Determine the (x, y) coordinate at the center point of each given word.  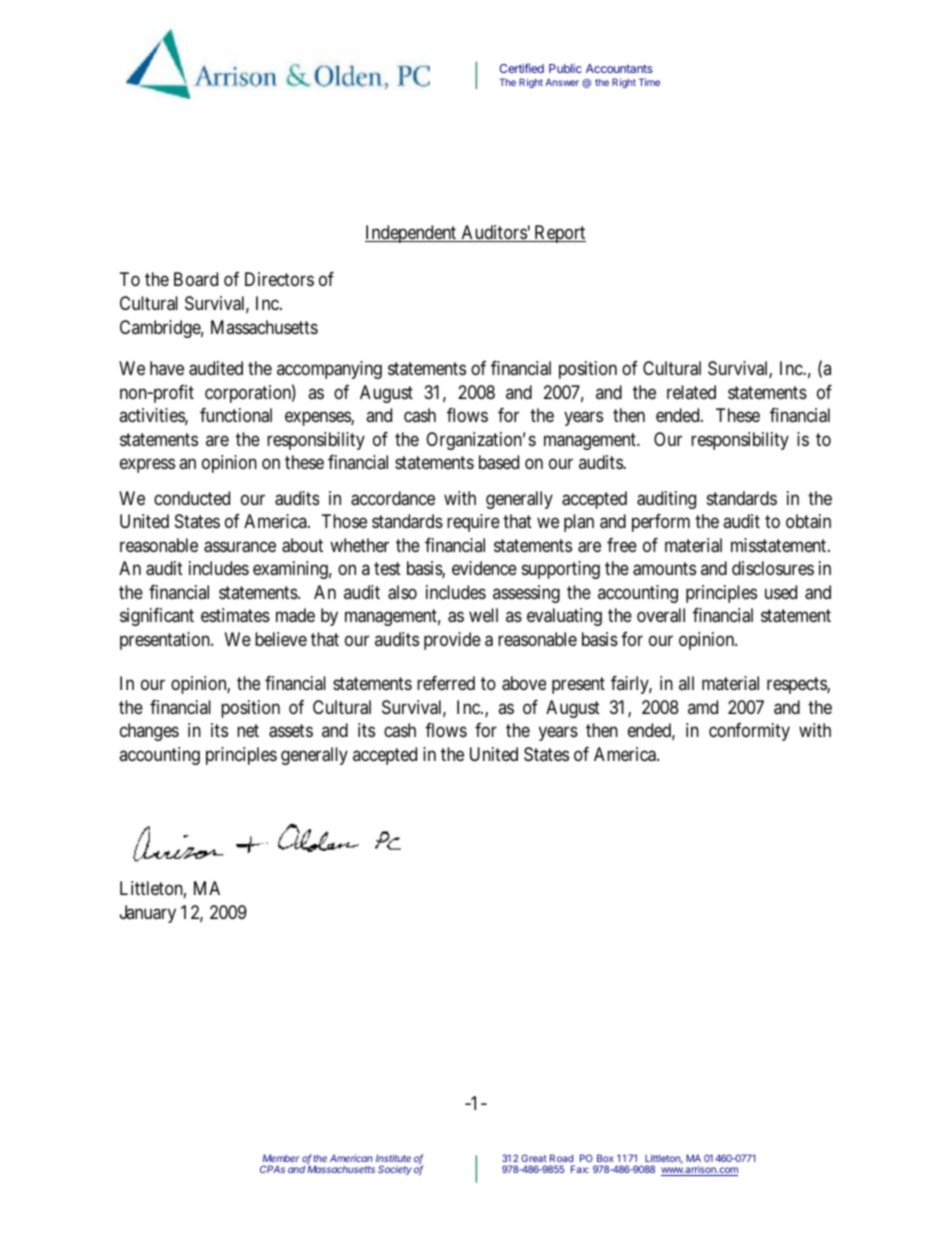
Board (196, 279)
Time (649, 82)
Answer (562, 82)
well (483, 615)
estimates (235, 615)
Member (281, 1158)
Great (534, 1158)
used (781, 592)
